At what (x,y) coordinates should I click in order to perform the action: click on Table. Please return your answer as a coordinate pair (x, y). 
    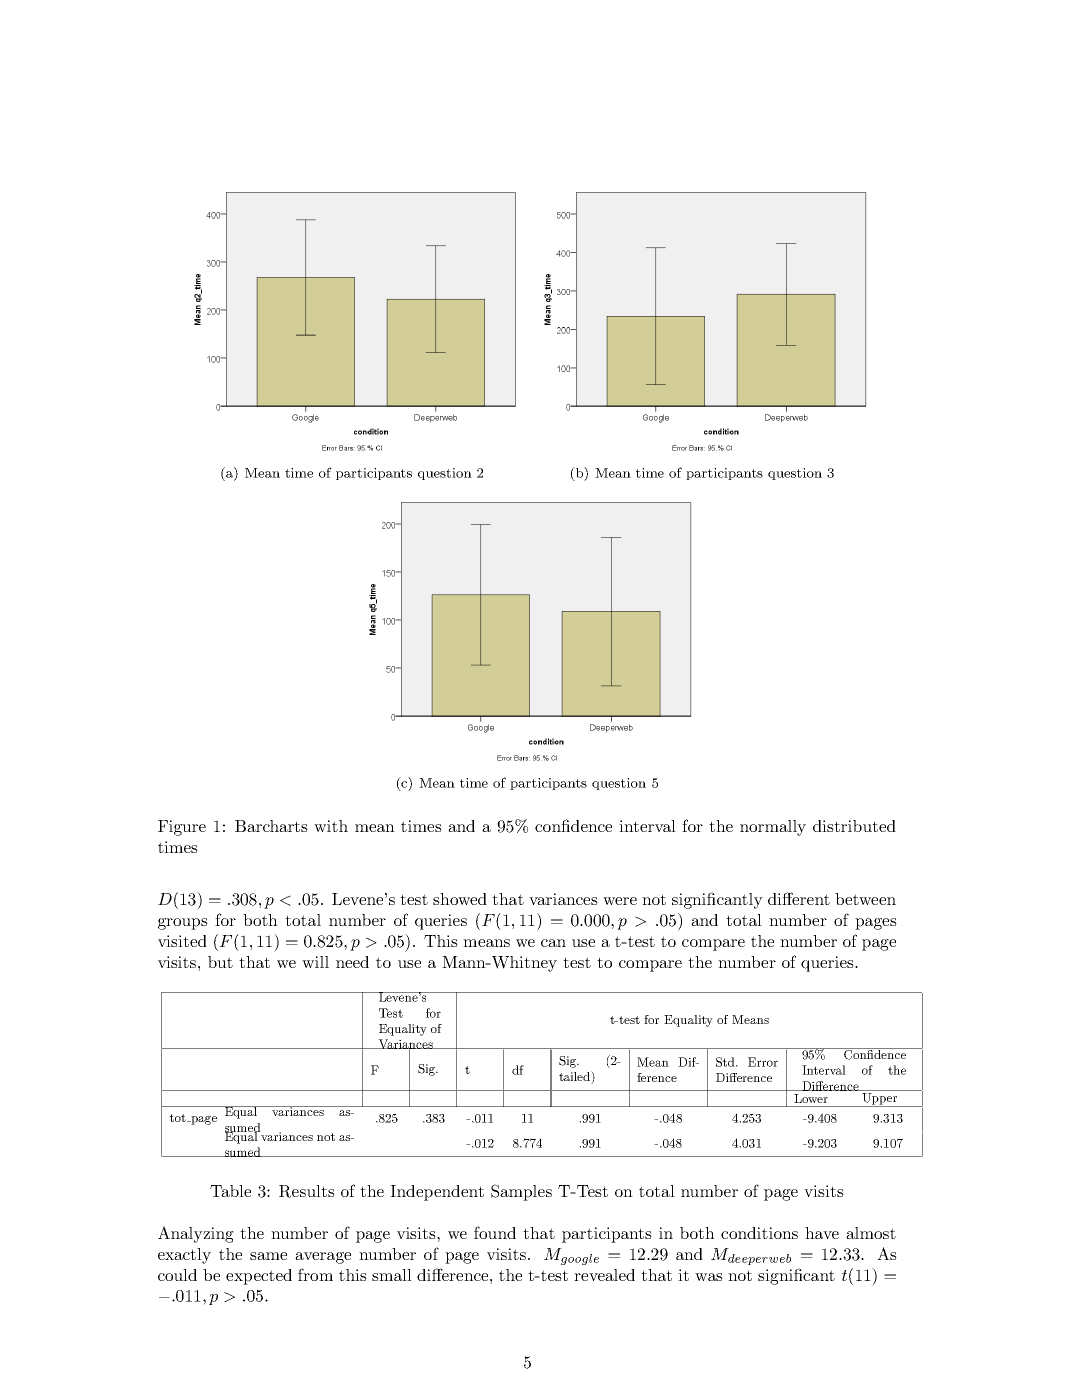
    Looking at the image, I should click on (230, 1191).
